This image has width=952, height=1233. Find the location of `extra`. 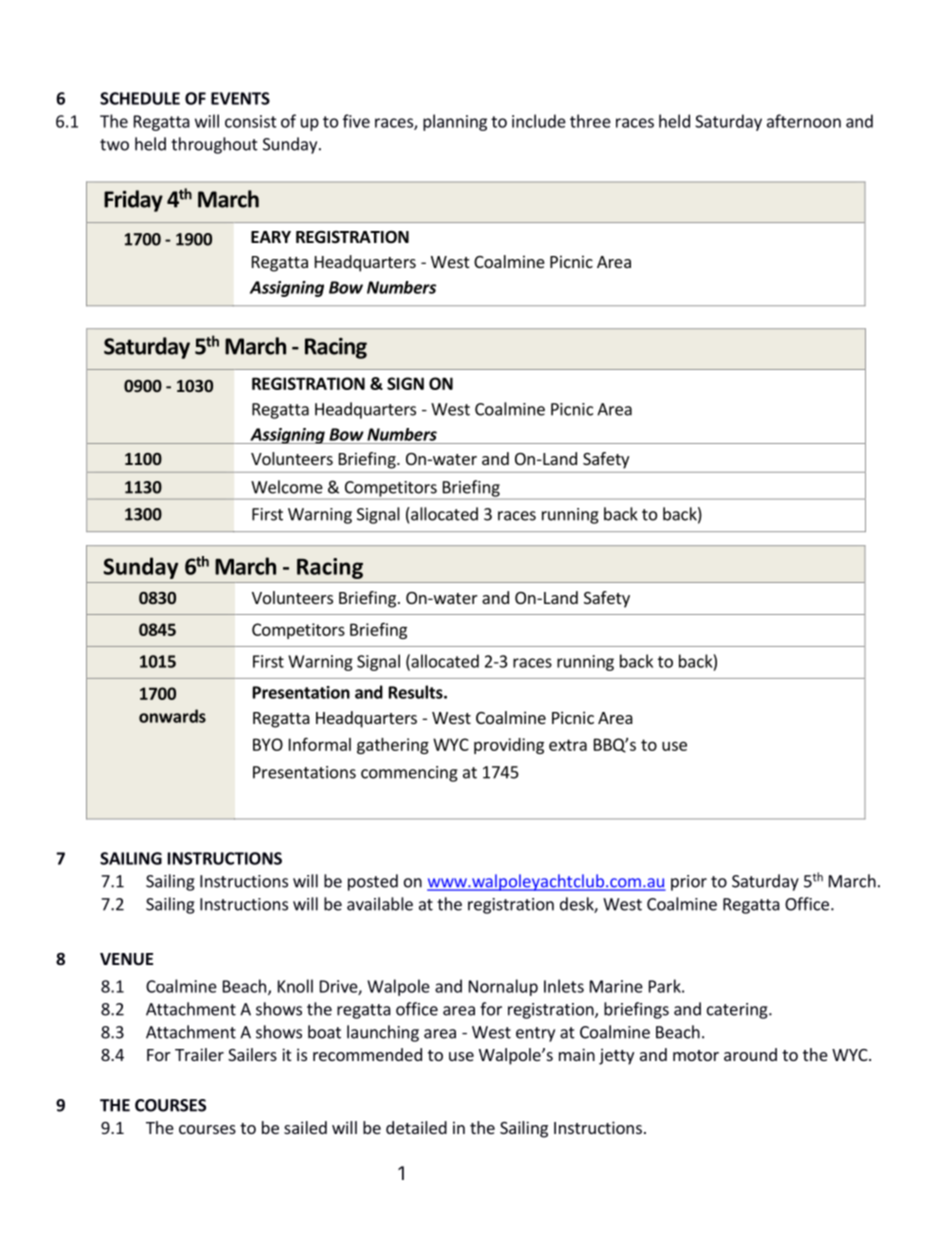

extra is located at coordinates (568, 745).
